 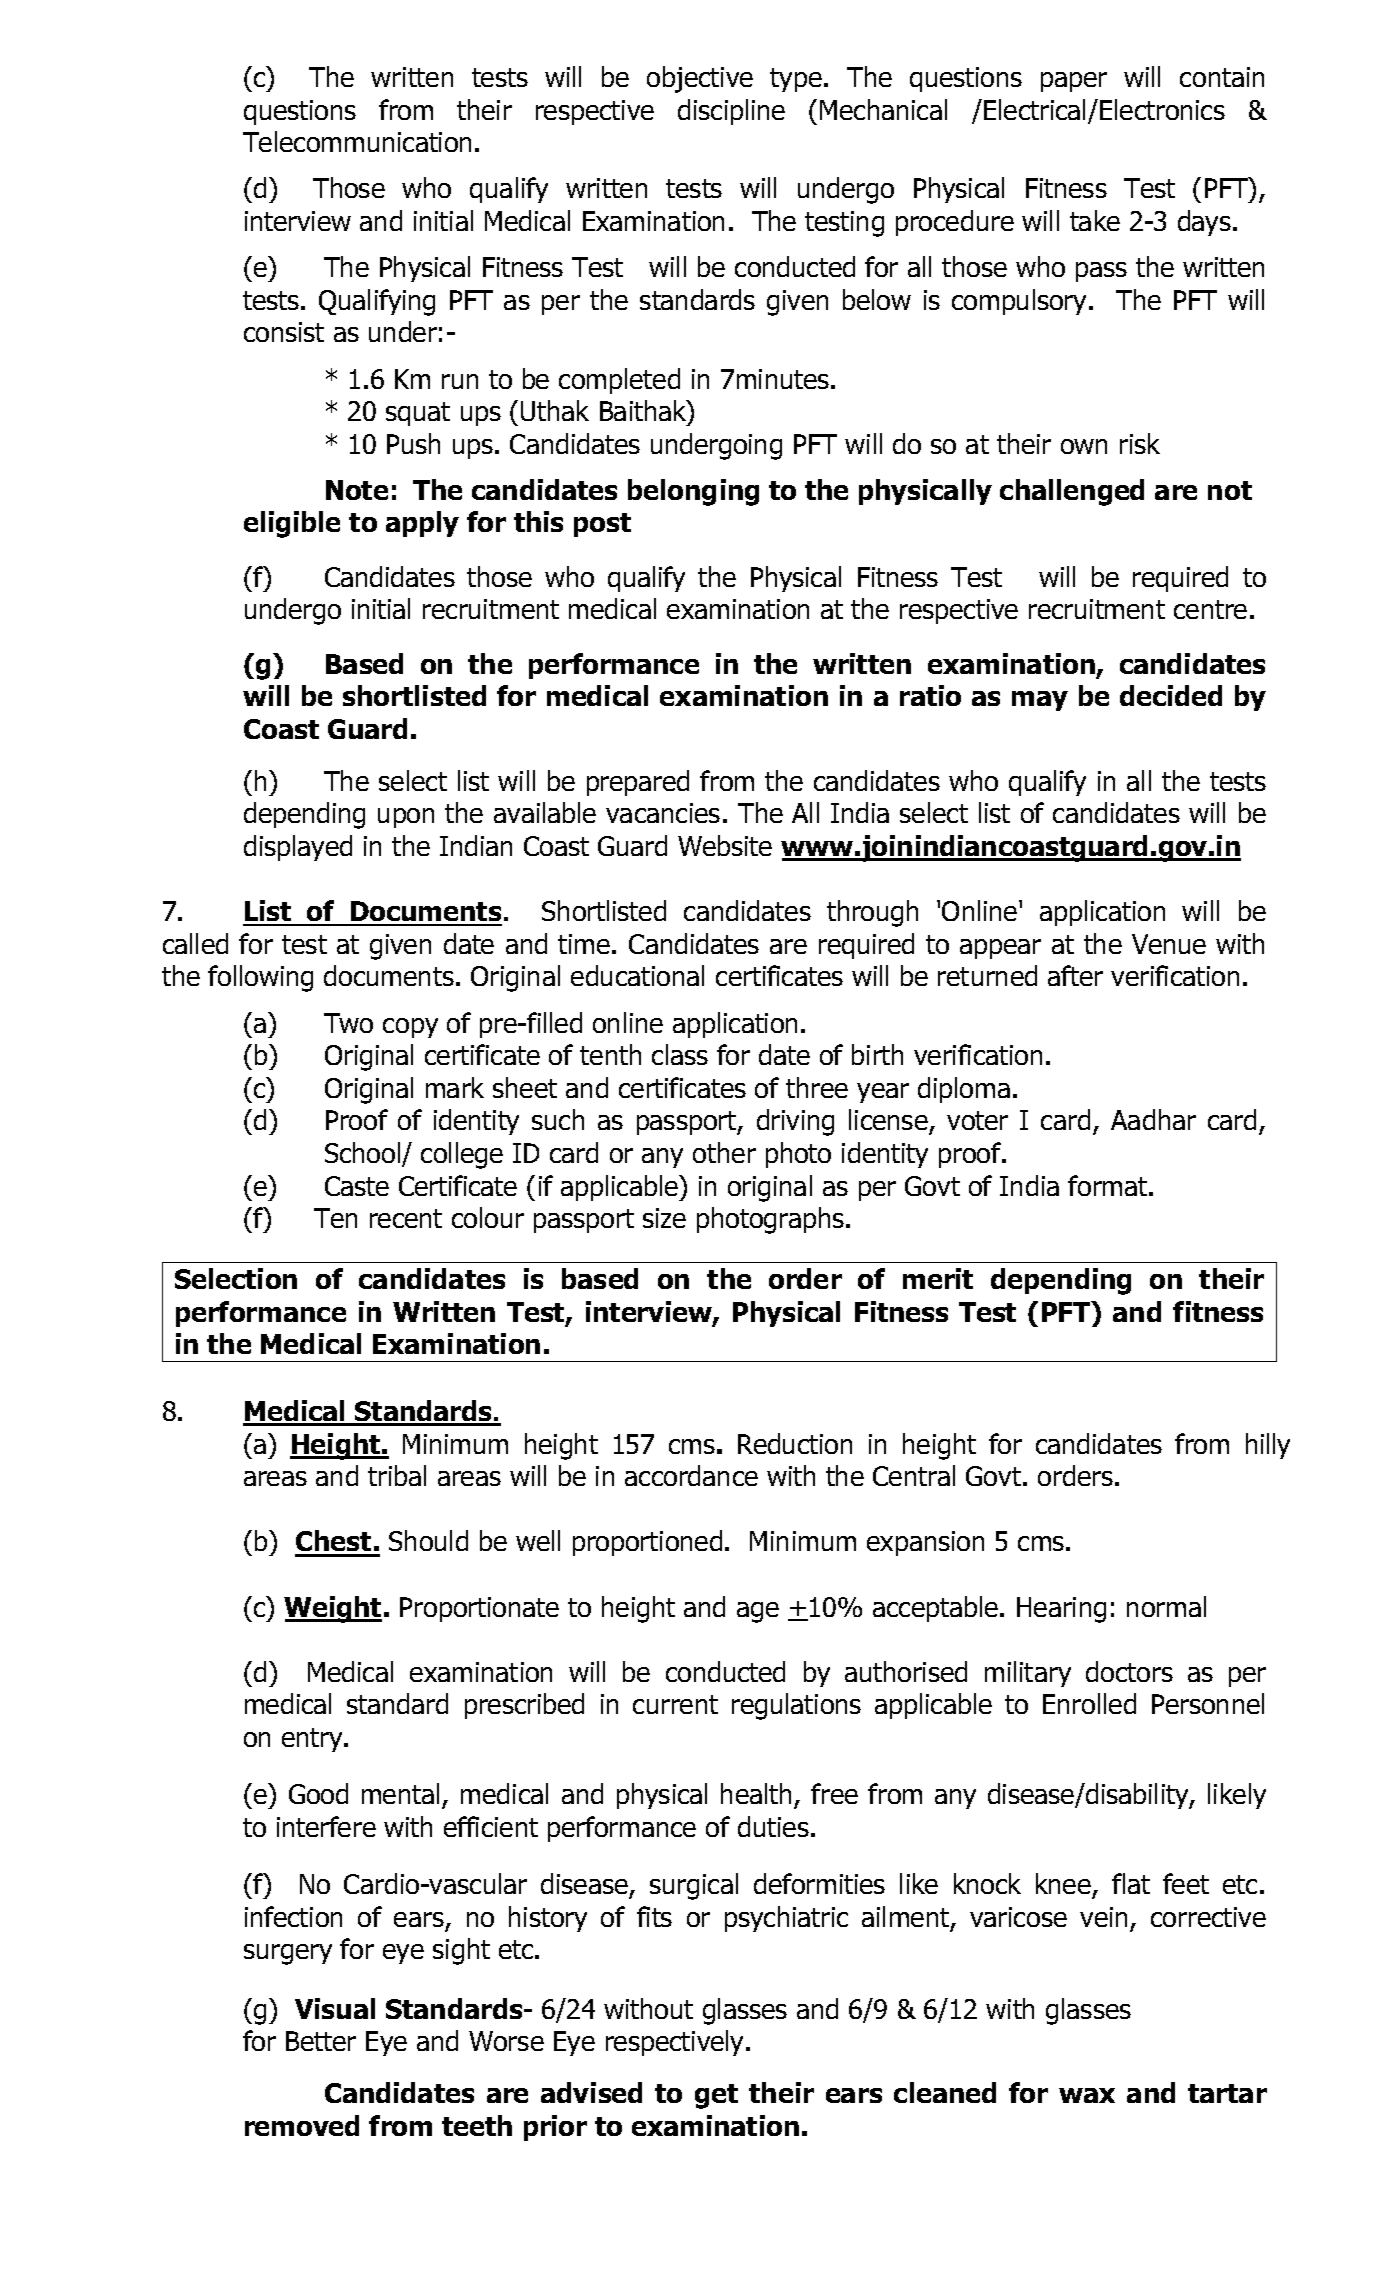 What do you see at coordinates (758, 1612) in the page?
I see `age` at bounding box center [758, 1612].
